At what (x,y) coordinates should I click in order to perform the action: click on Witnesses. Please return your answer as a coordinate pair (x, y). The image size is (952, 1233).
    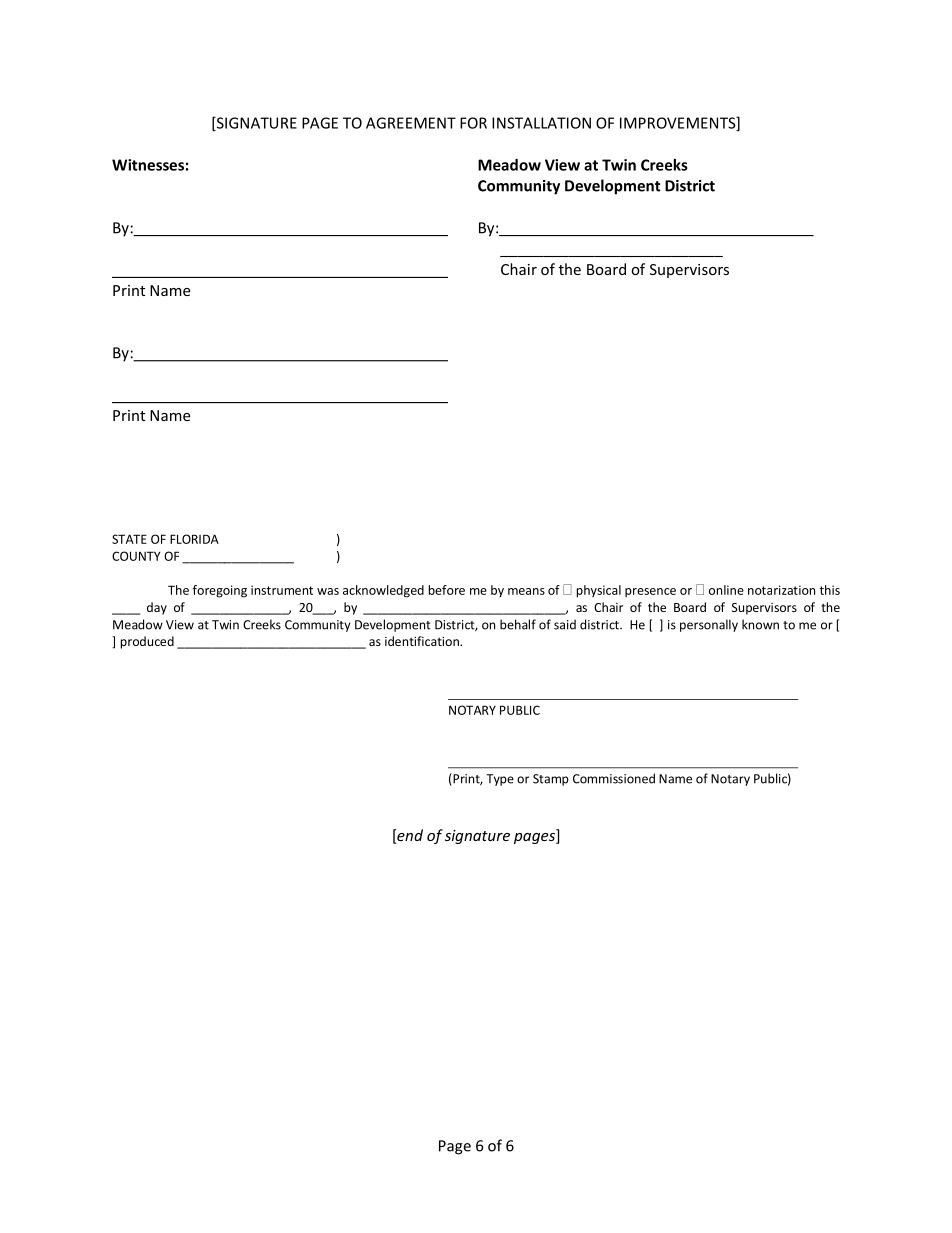
    Looking at the image, I should click on (148, 165).
